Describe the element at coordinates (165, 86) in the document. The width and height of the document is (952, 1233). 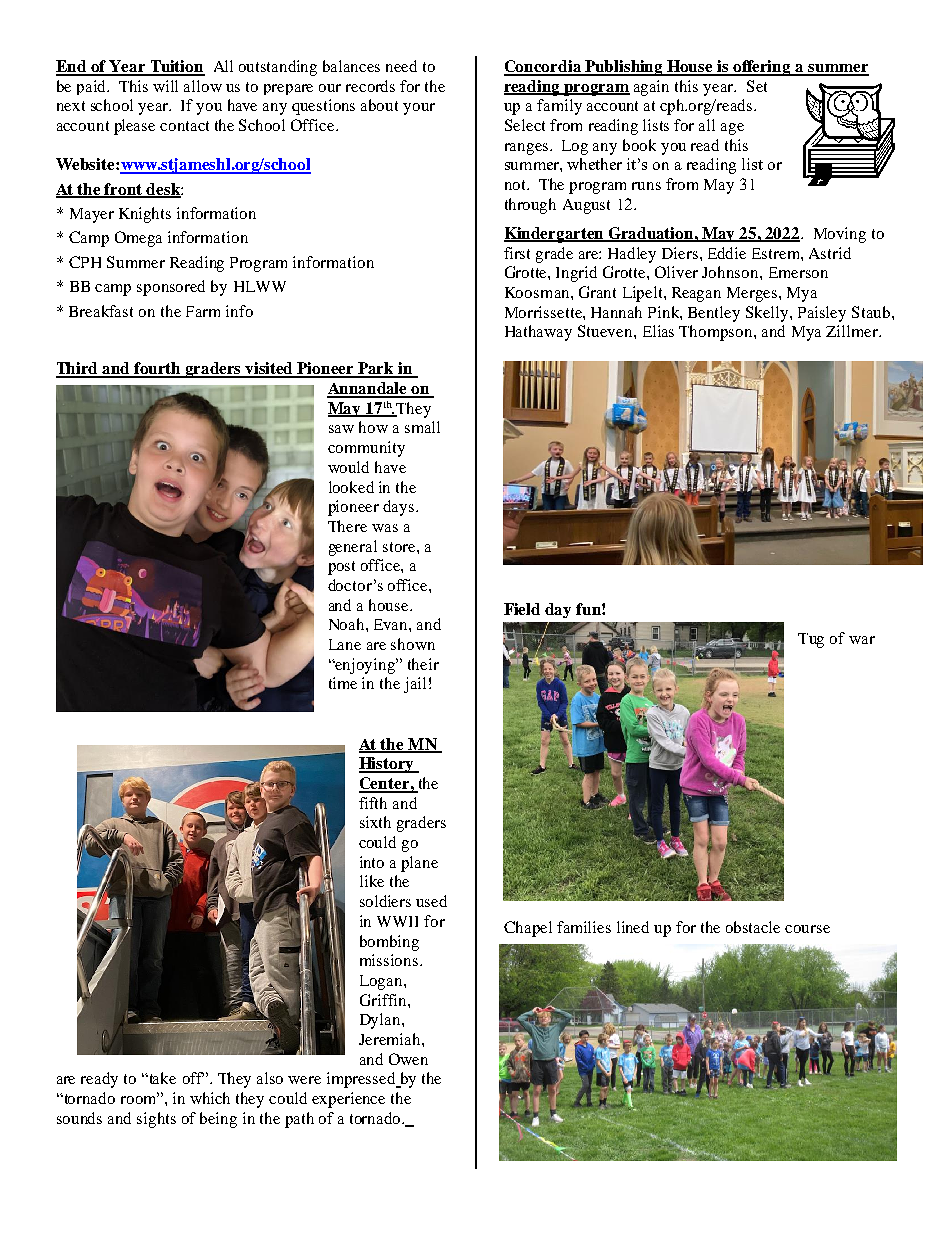
I see `will` at that location.
